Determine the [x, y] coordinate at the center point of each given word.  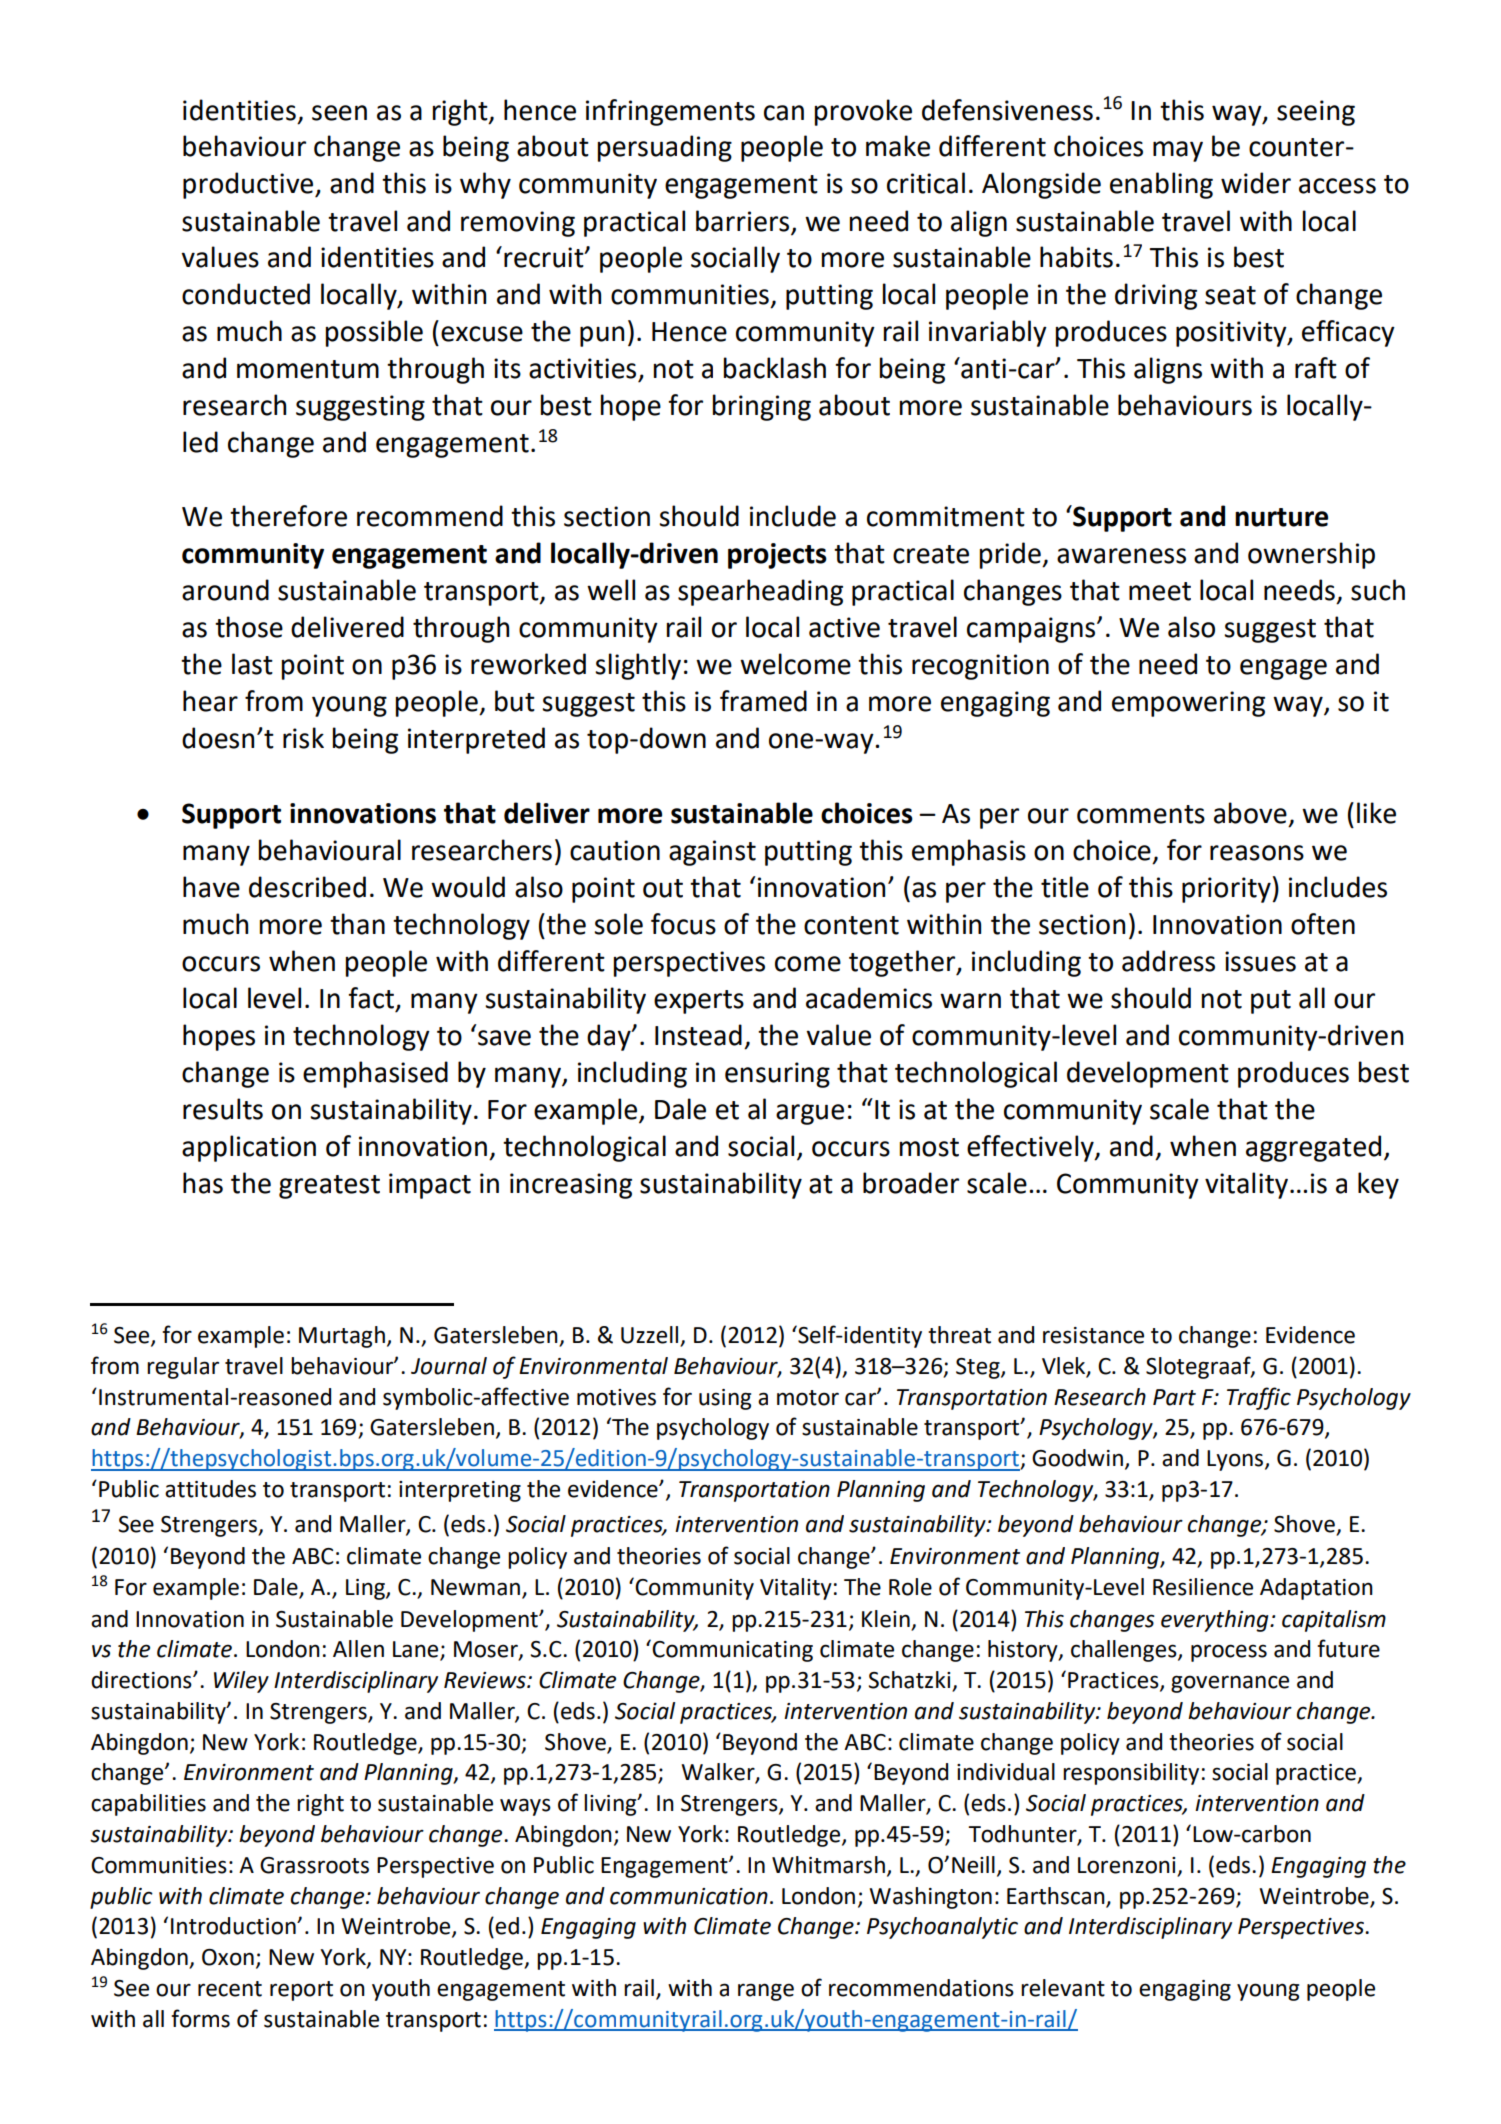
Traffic [1259, 1398]
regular [183, 1368]
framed [763, 701]
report [301, 1991]
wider [1256, 183]
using [725, 1399]
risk [303, 738]
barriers [742, 221]
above [1250, 813]
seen [339, 113]
